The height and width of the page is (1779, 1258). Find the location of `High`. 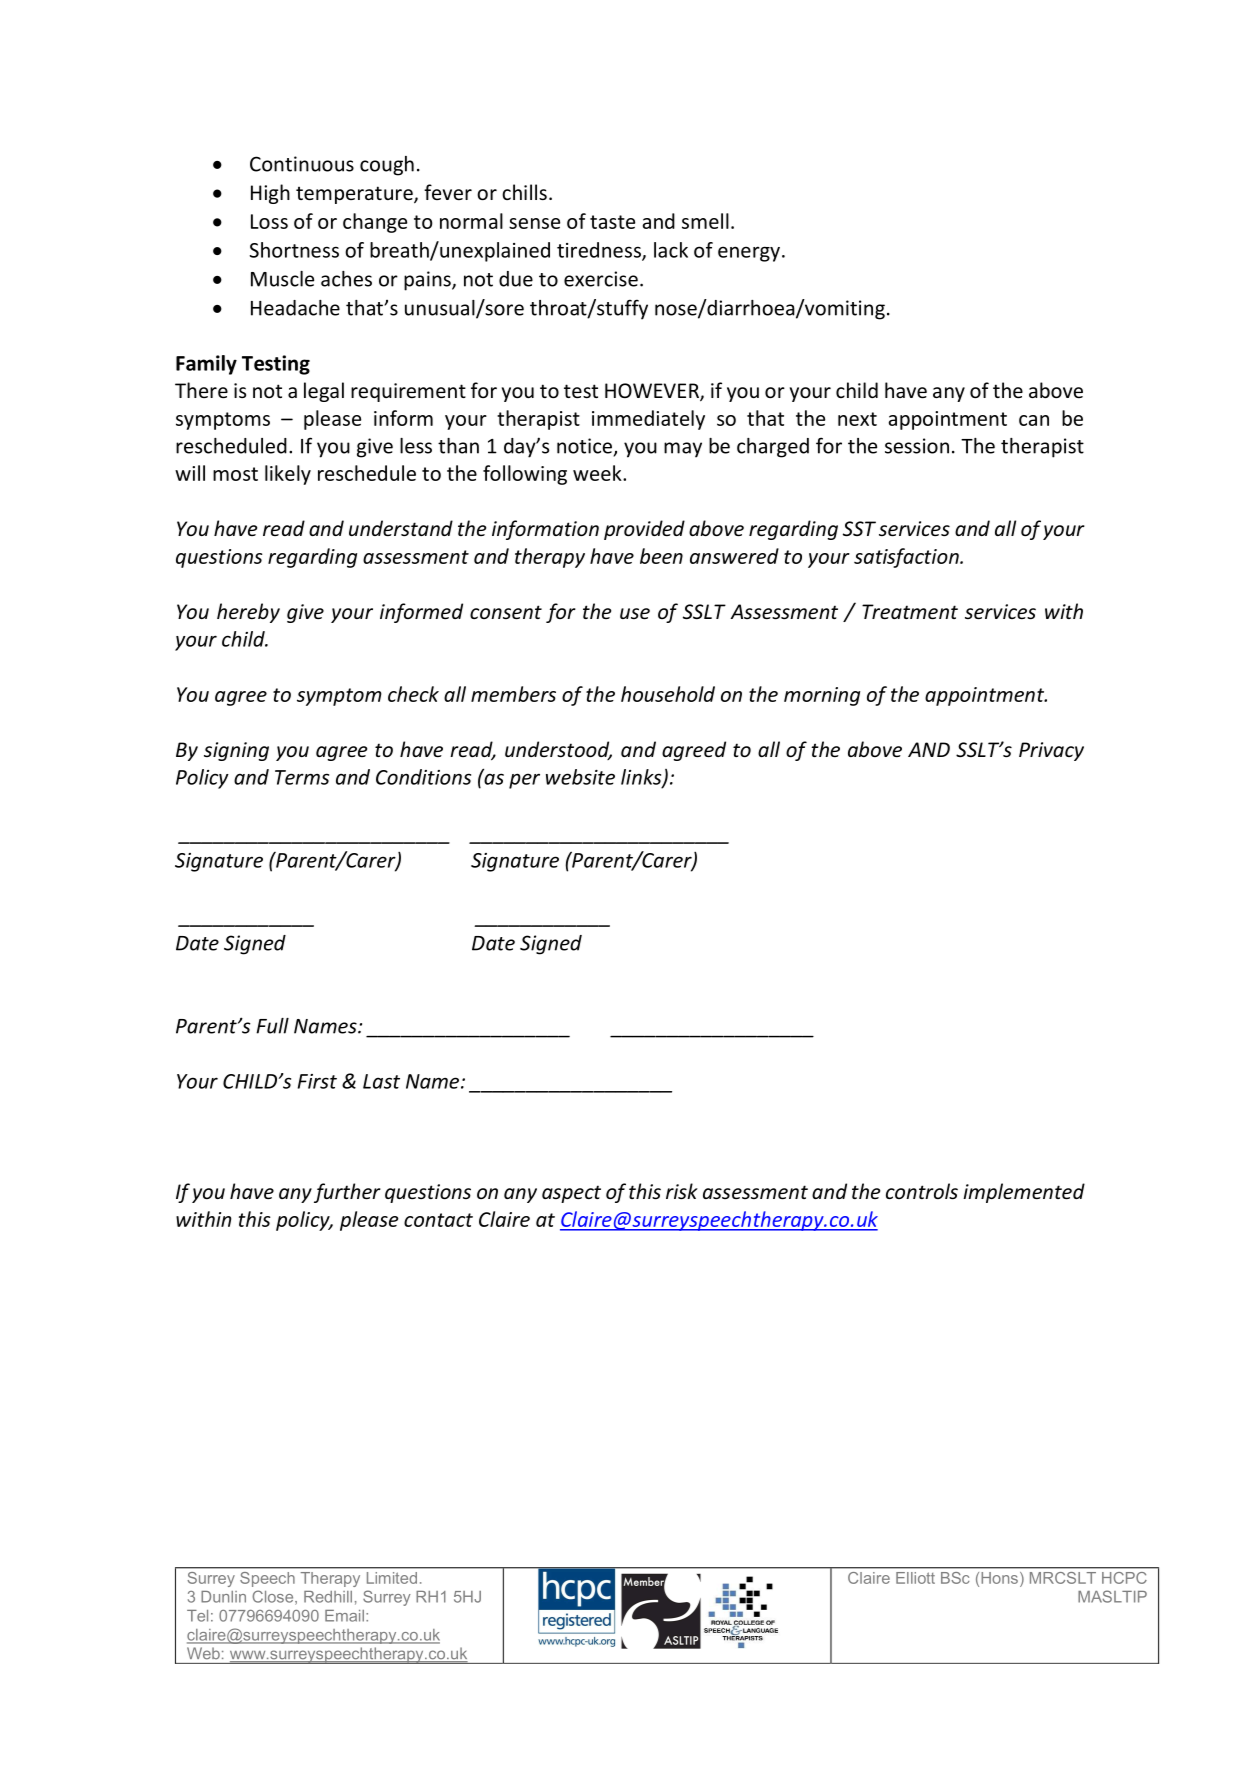

High is located at coordinates (270, 194).
